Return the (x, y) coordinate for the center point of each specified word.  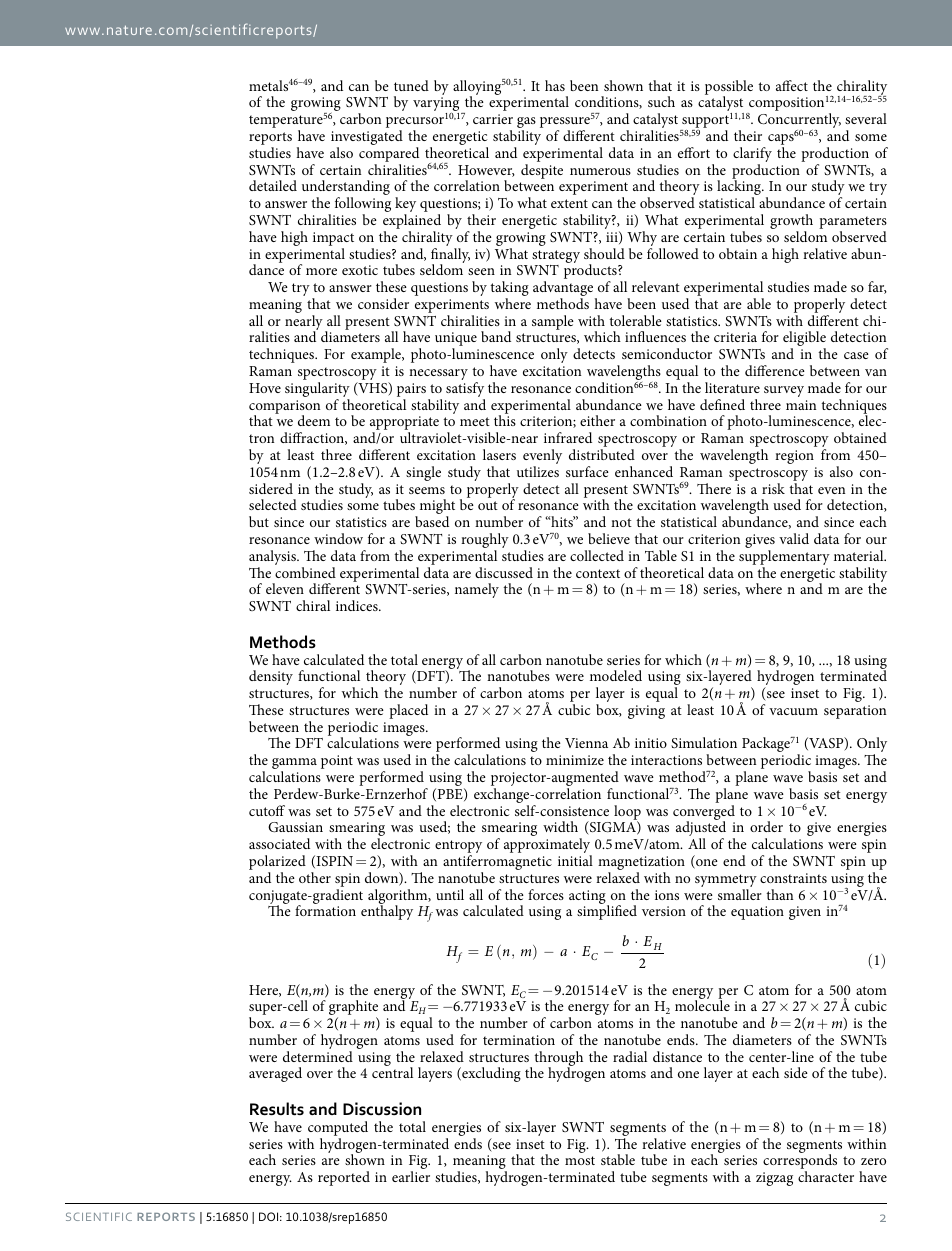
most (580, 1160)
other (315, 877)
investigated (367, 139)
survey (784, 391)
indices (358, 605)
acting (588, 898)
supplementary (784, 559)
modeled (616, 675)
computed (338, 1128)
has (555, 85)
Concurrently (799, 122)
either (597, 420)
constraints (793, 878)
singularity (317, 391)
